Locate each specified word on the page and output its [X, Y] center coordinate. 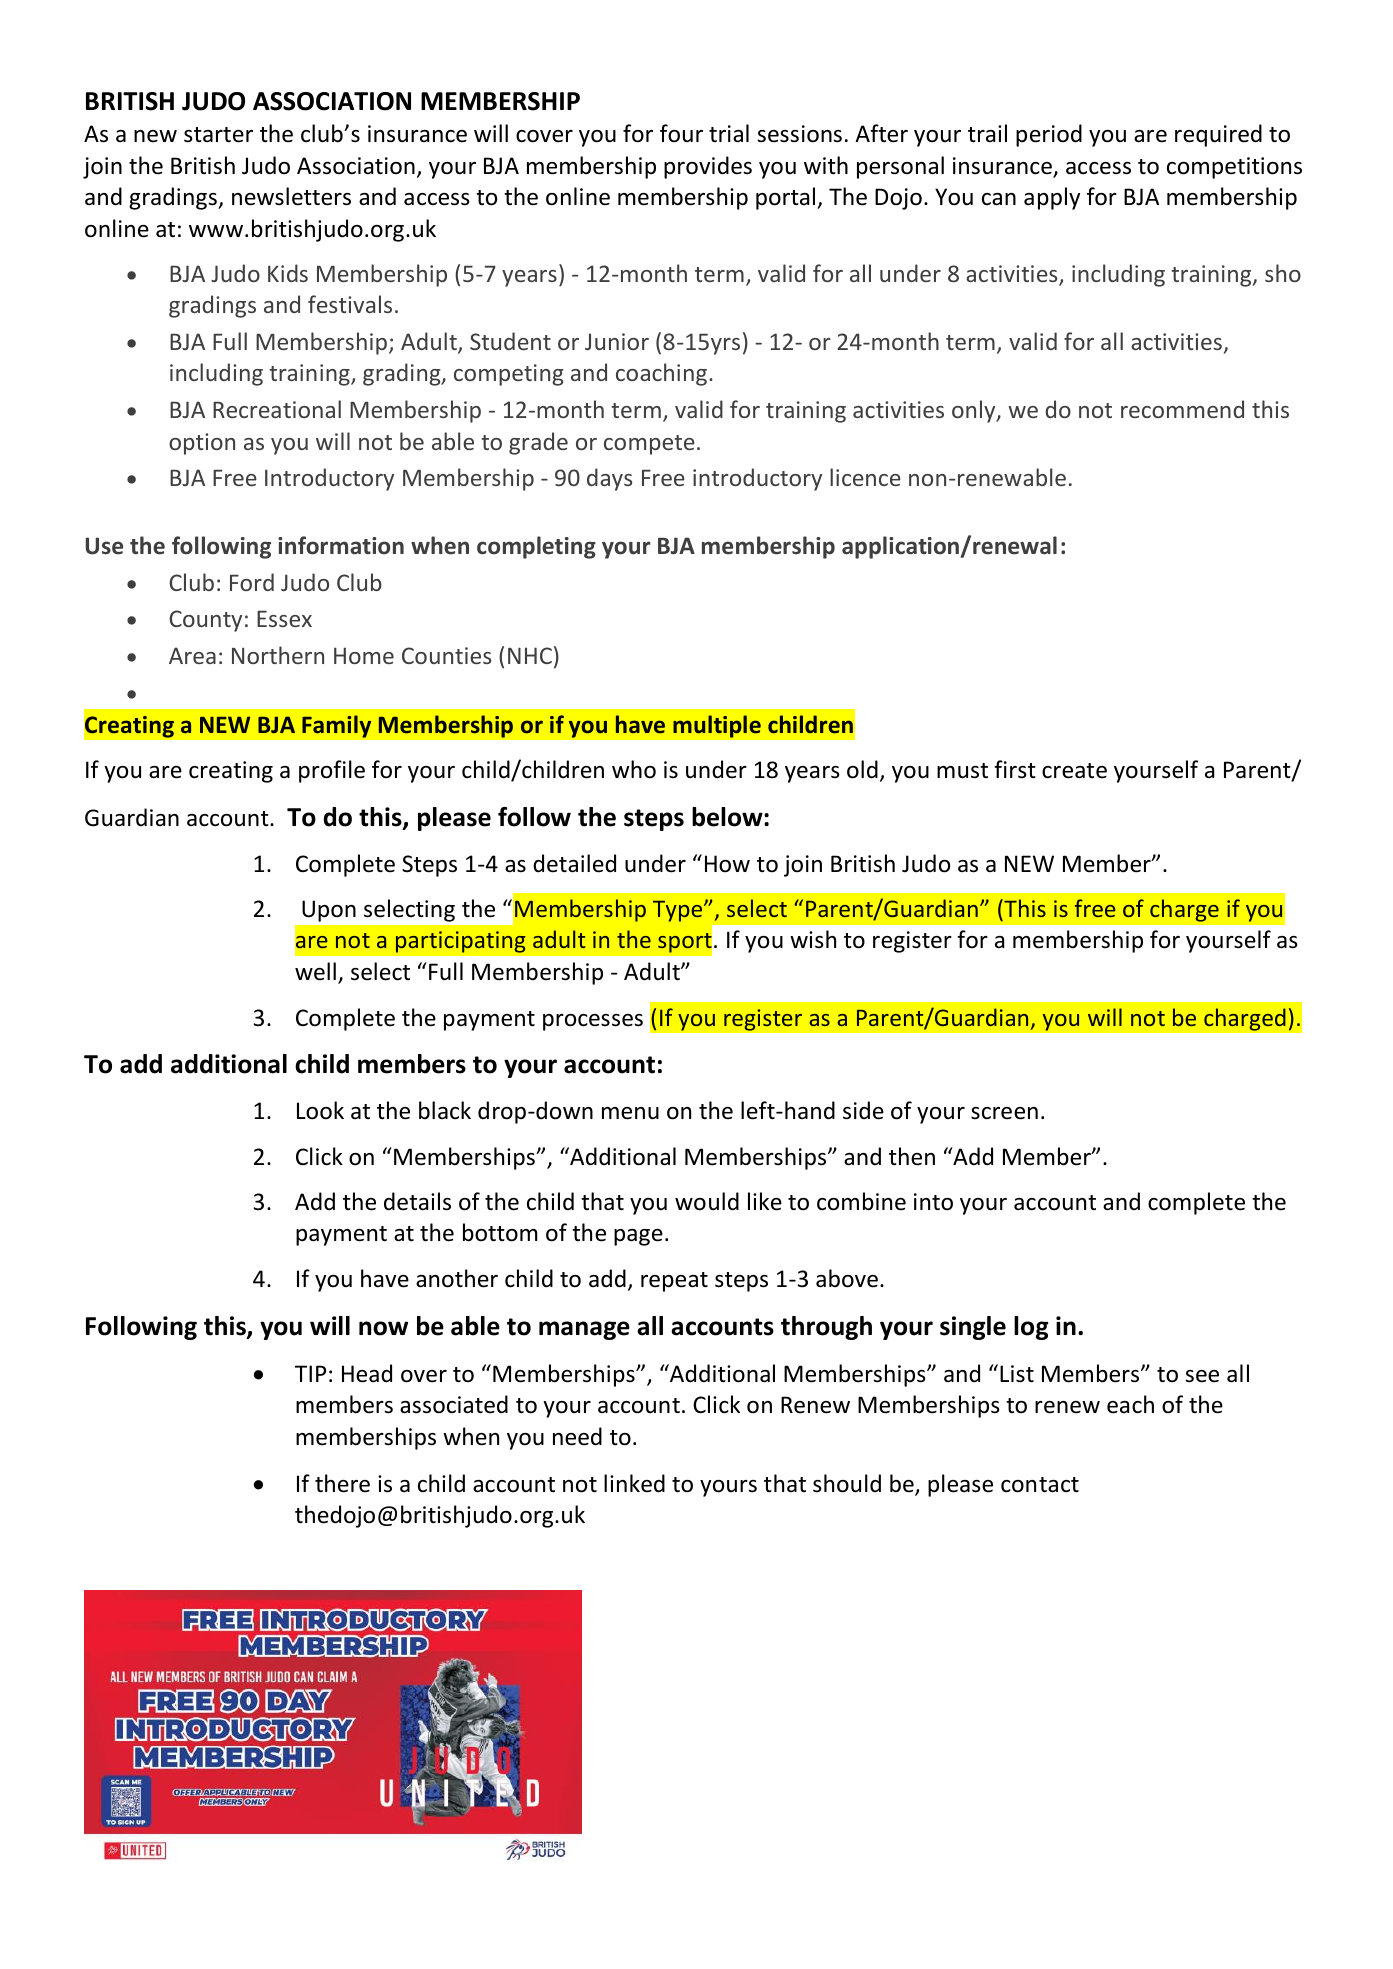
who [634, 769]
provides [708, 167]
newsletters [291, 196]
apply [1052, 198]
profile [332, 771]
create [1074, 771]
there [342, 1483]
